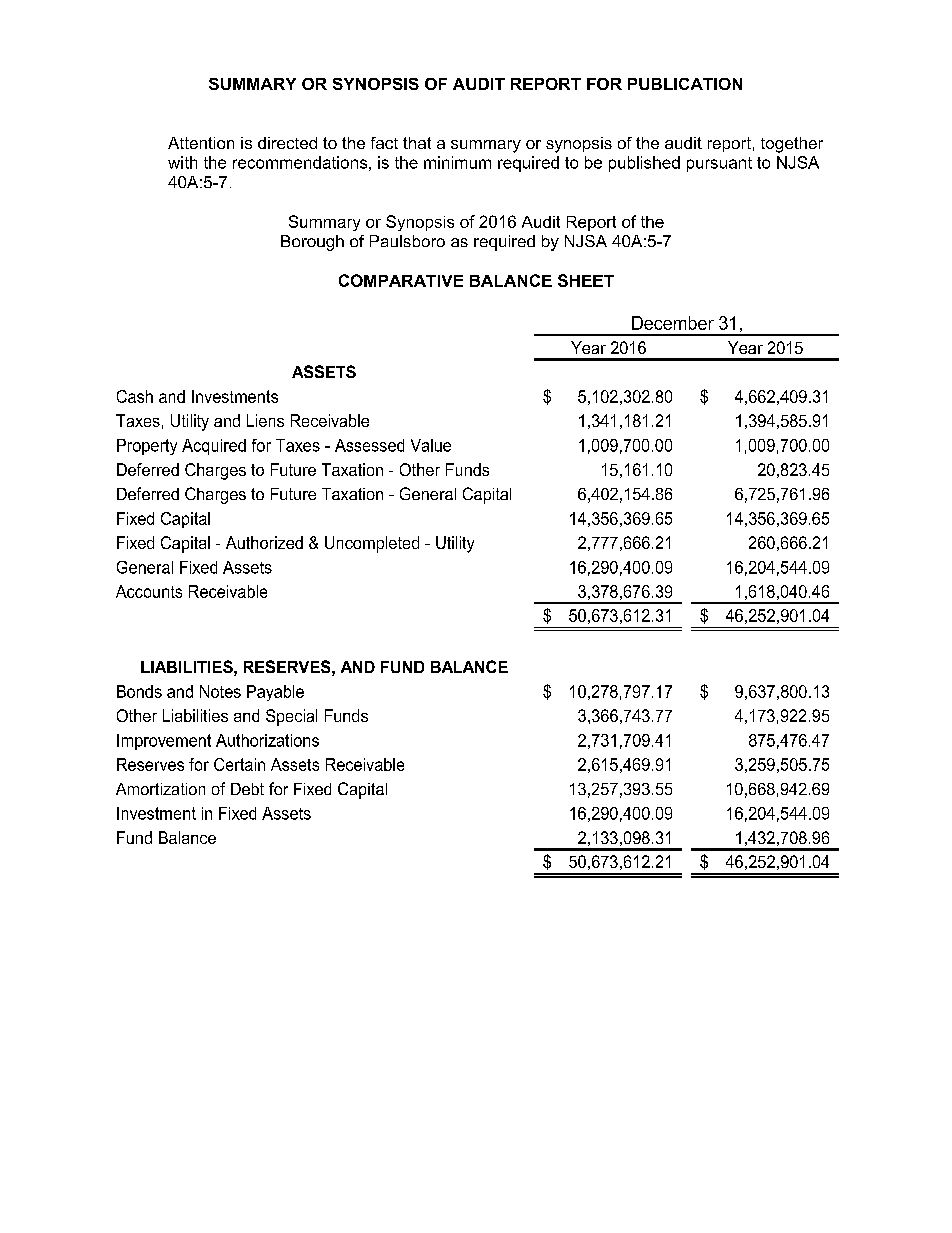 This screenshot has width=952, height=1233. Describe the element at coordinates (291, 717) in the screenshot. I see `Special` at that location.
